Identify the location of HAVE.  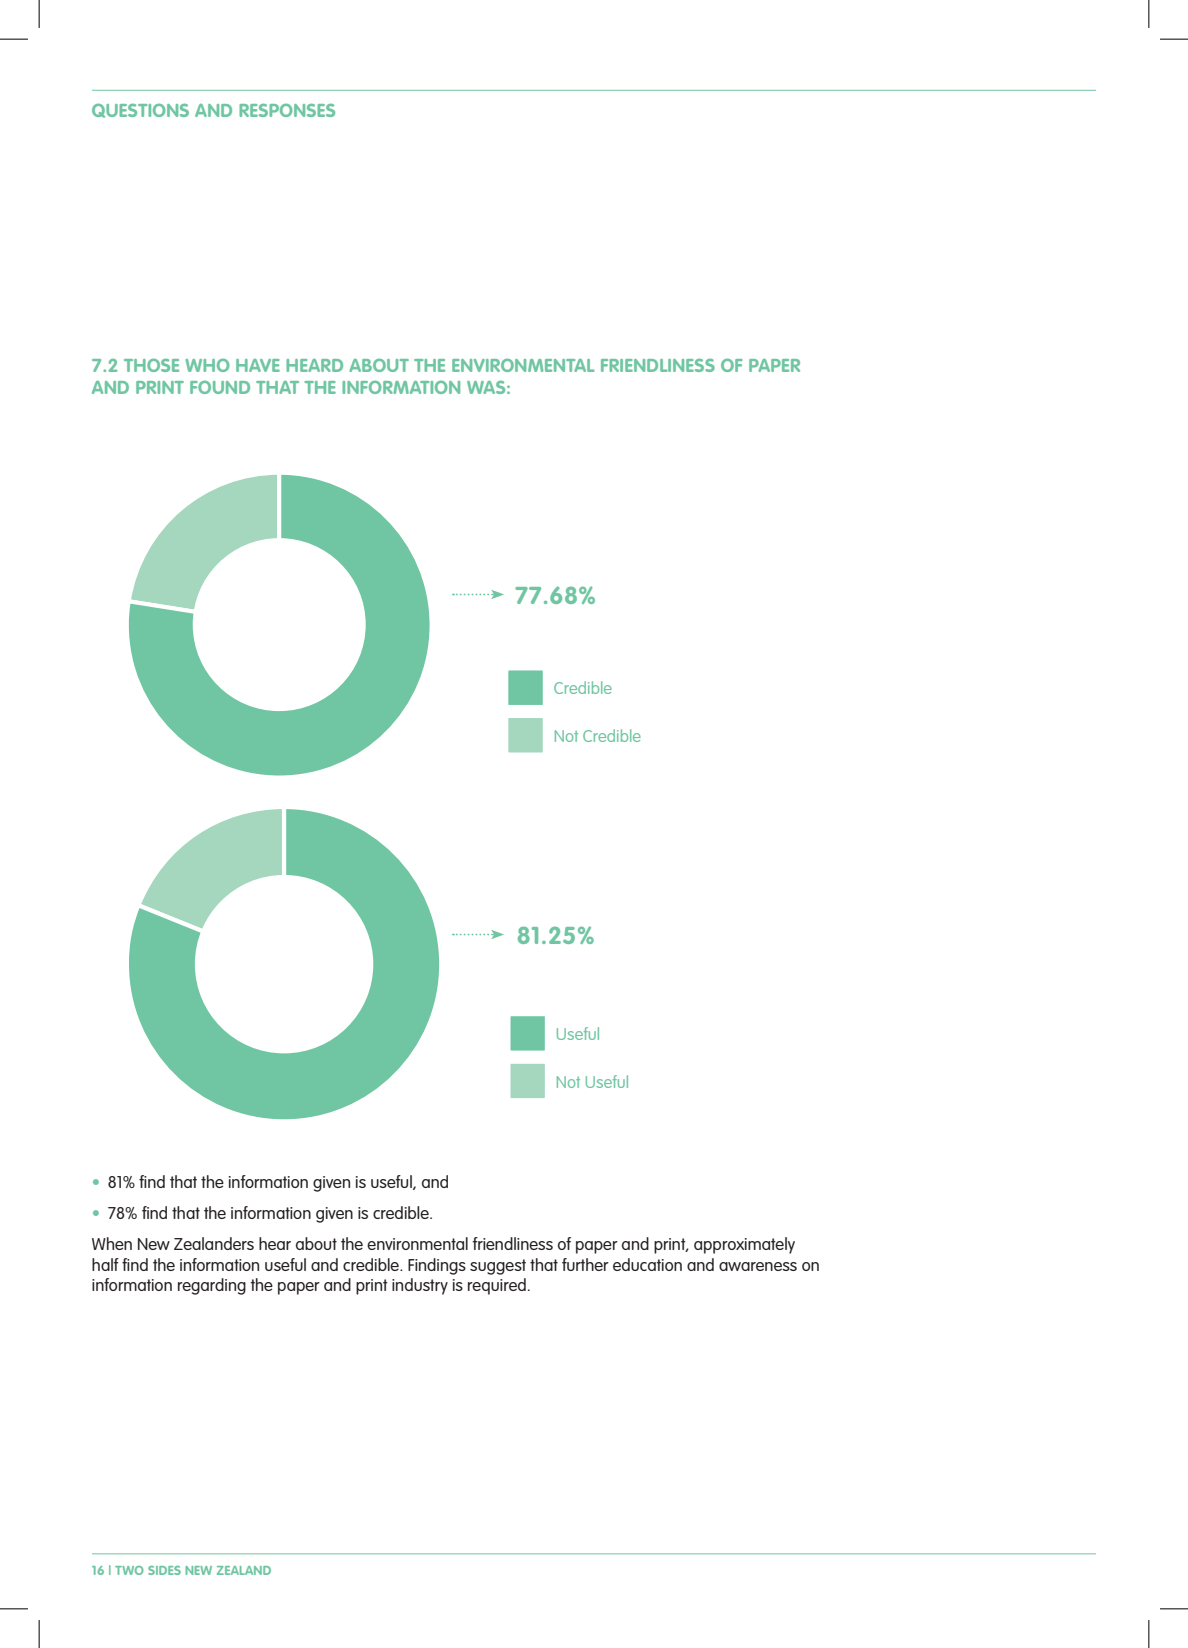
(258, 365).
